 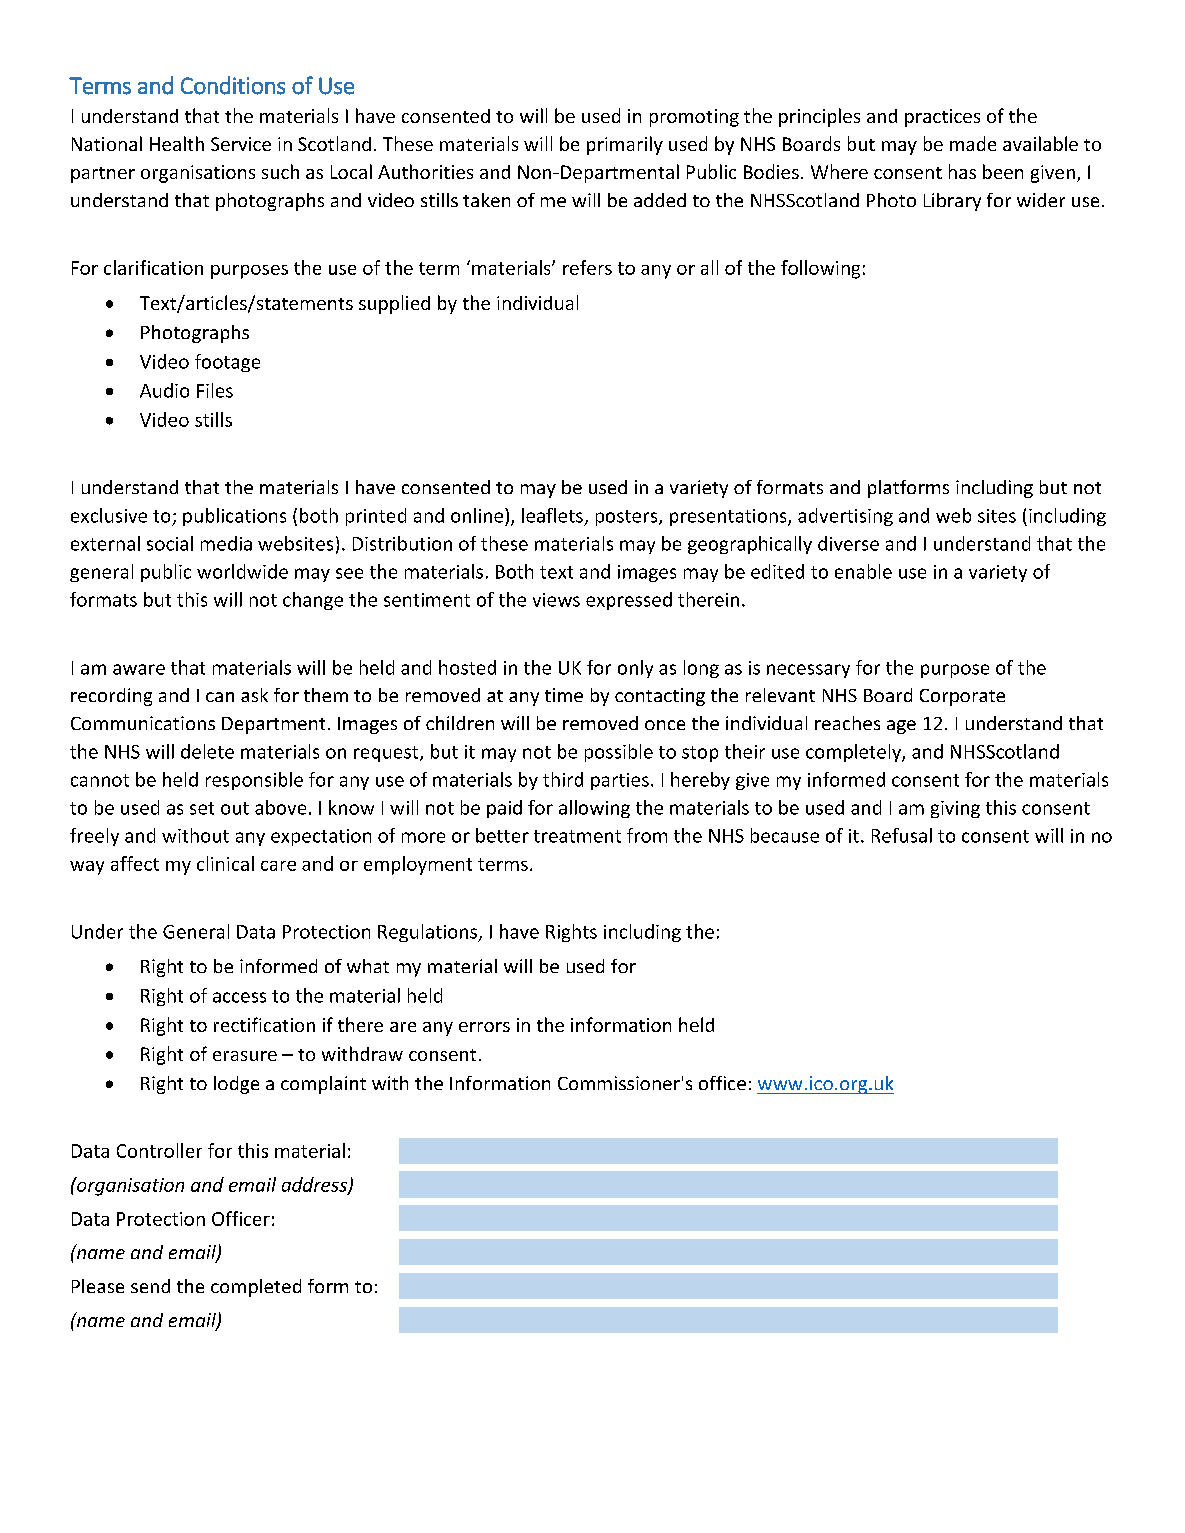 What do you see at coordinates (150, 1286) in the document?
I see `send` at bounding box center [150, 1286].
